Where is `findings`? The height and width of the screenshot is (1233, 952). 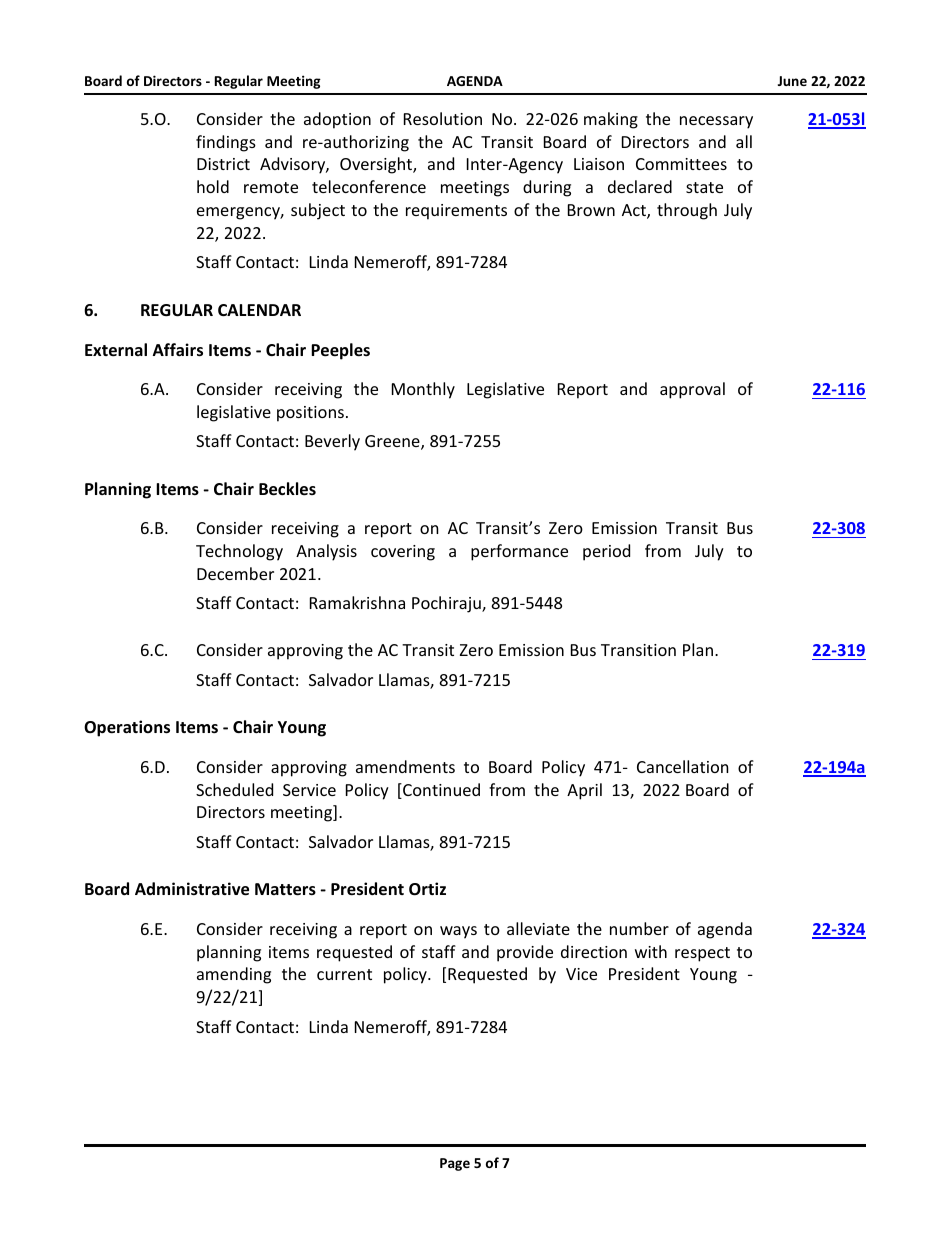 findings is located at coordinates (226, 143).
